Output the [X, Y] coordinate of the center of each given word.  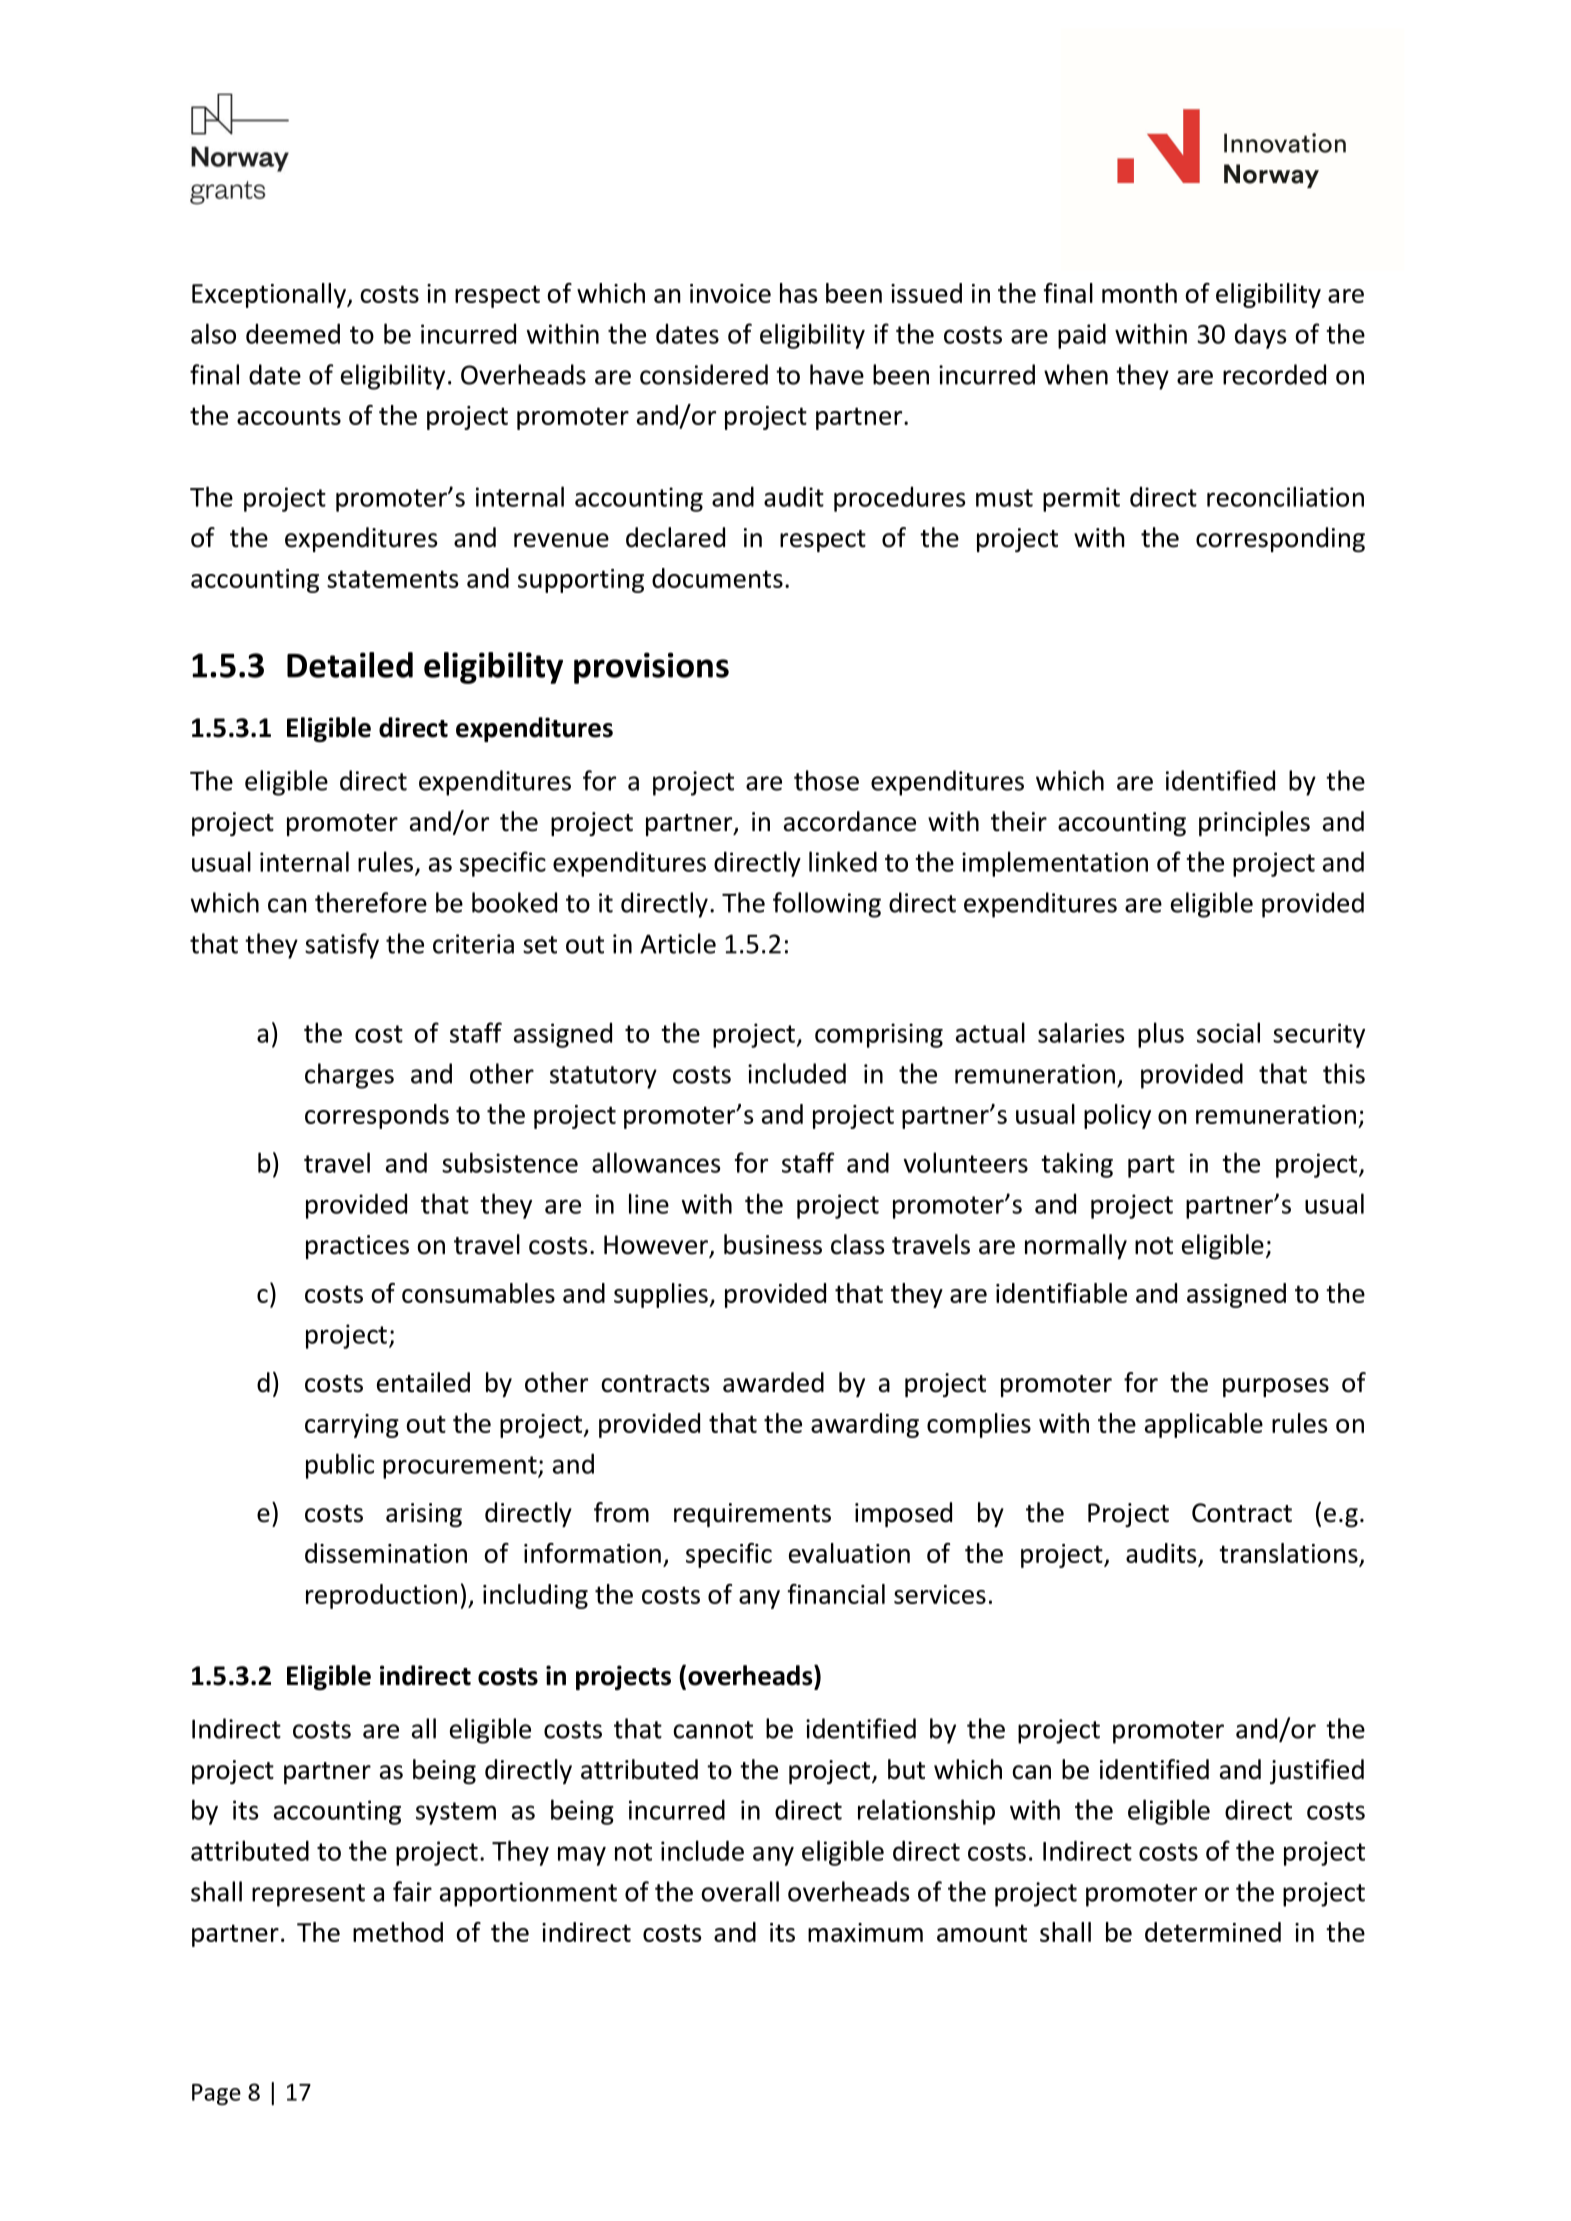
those [826, 780]
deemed [293, 333]
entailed [423, 1382]
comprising [879, 1035]
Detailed [350, 665]
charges [349, 1076]
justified [1317, 1771]
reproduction [381, 1596]
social [1228, 1032]
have [837, 374]
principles [1254, 823]
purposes [1276, 1387]
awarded [773, 1382]
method [398, 1932]
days [1261, 336]
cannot [713, 1730]
